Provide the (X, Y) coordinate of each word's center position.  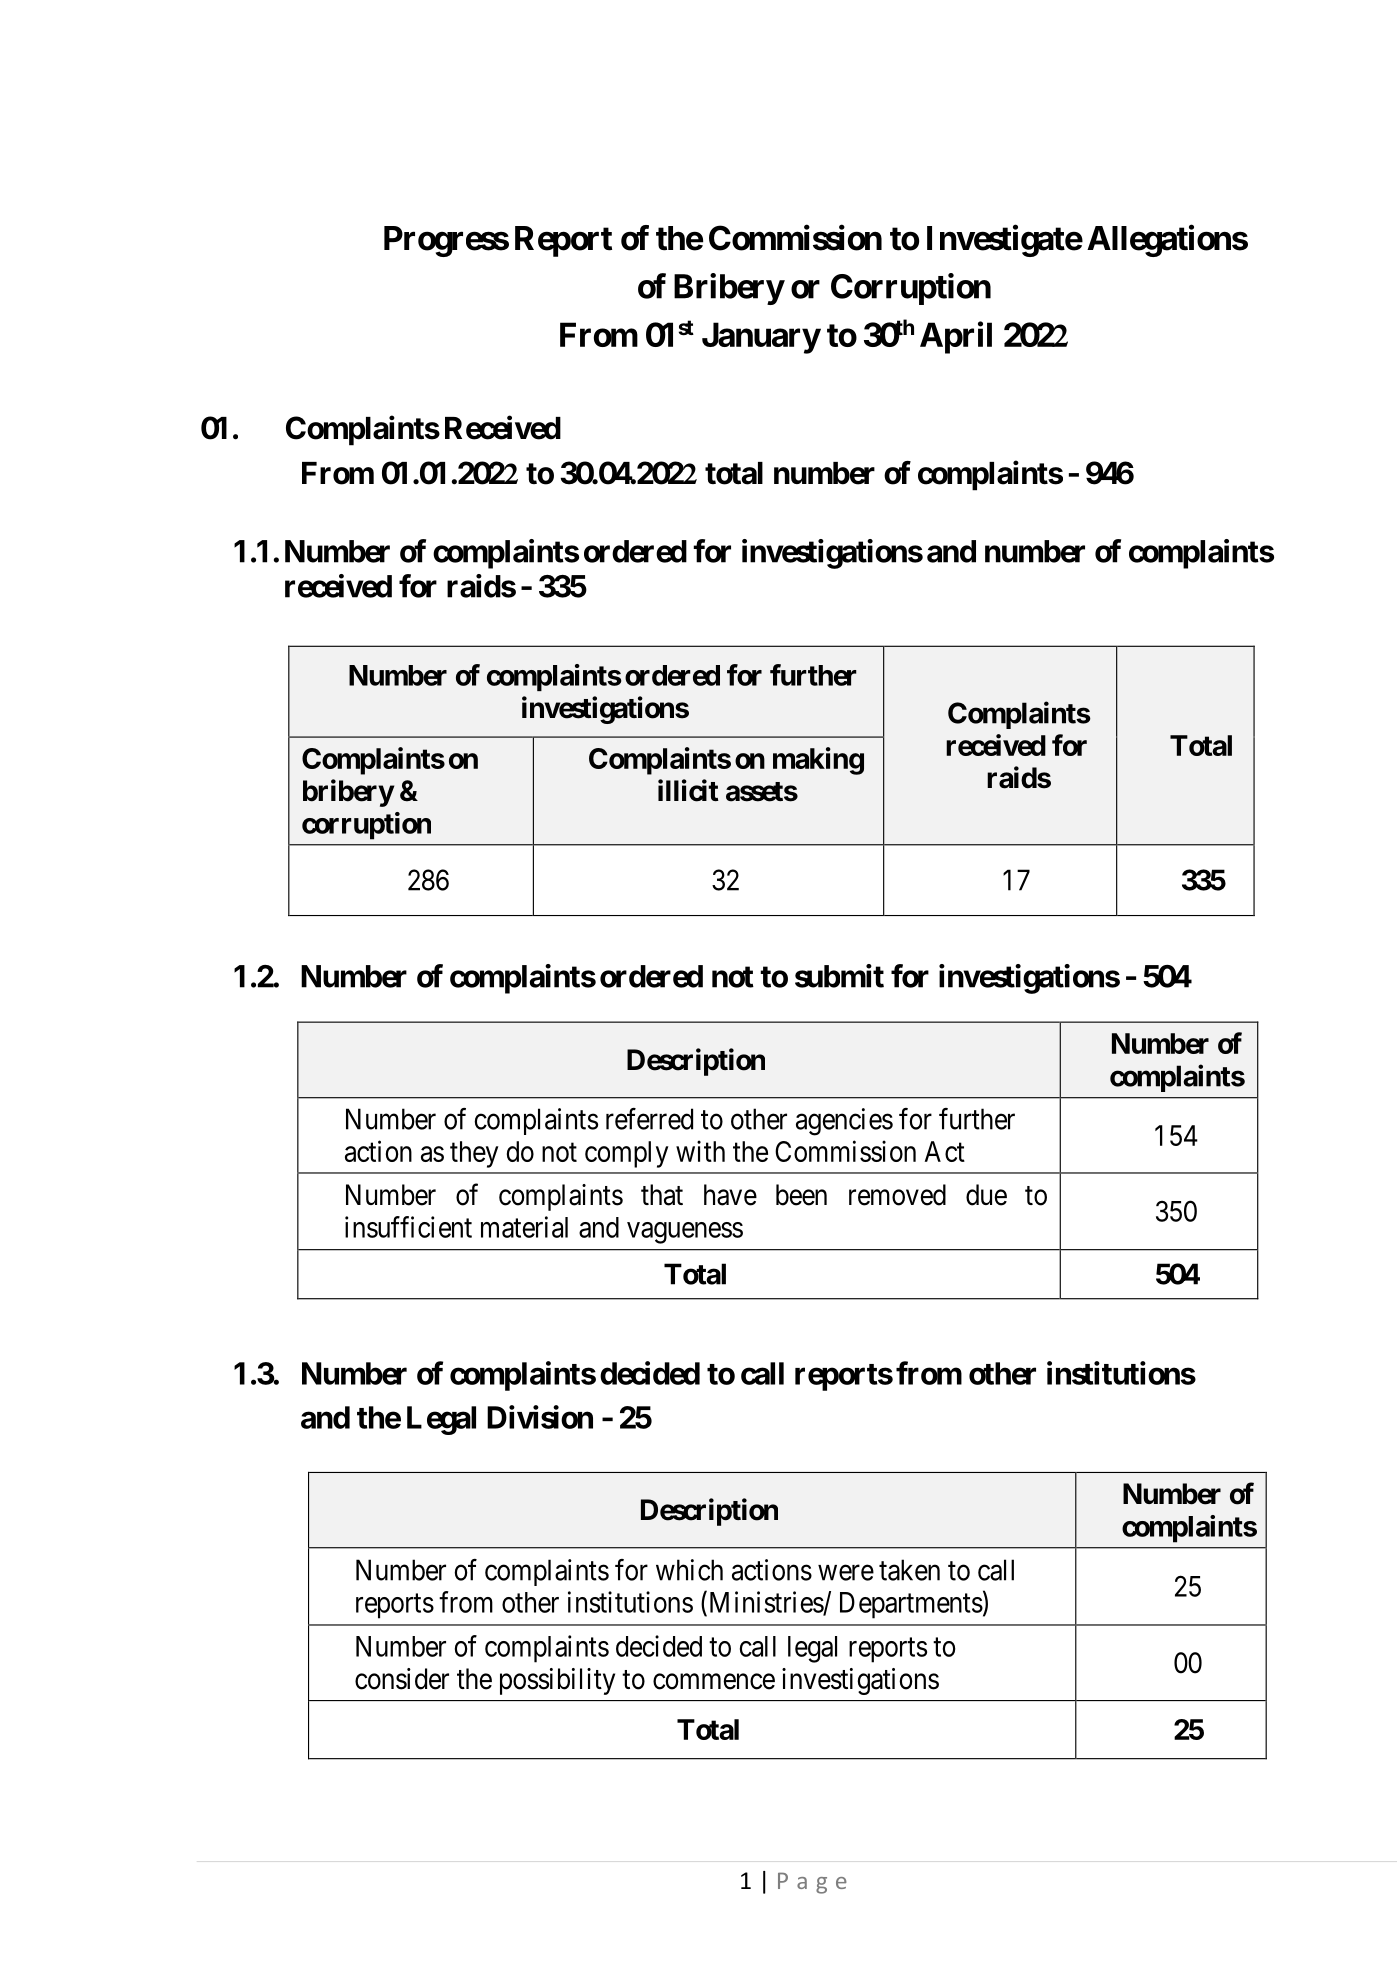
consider (402, 1679)
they (474, 1154)
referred (649, 1119)
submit (839, 976)
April (956, 338)
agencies (844, 1122)
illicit (688, 790)
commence (714, 1682)
